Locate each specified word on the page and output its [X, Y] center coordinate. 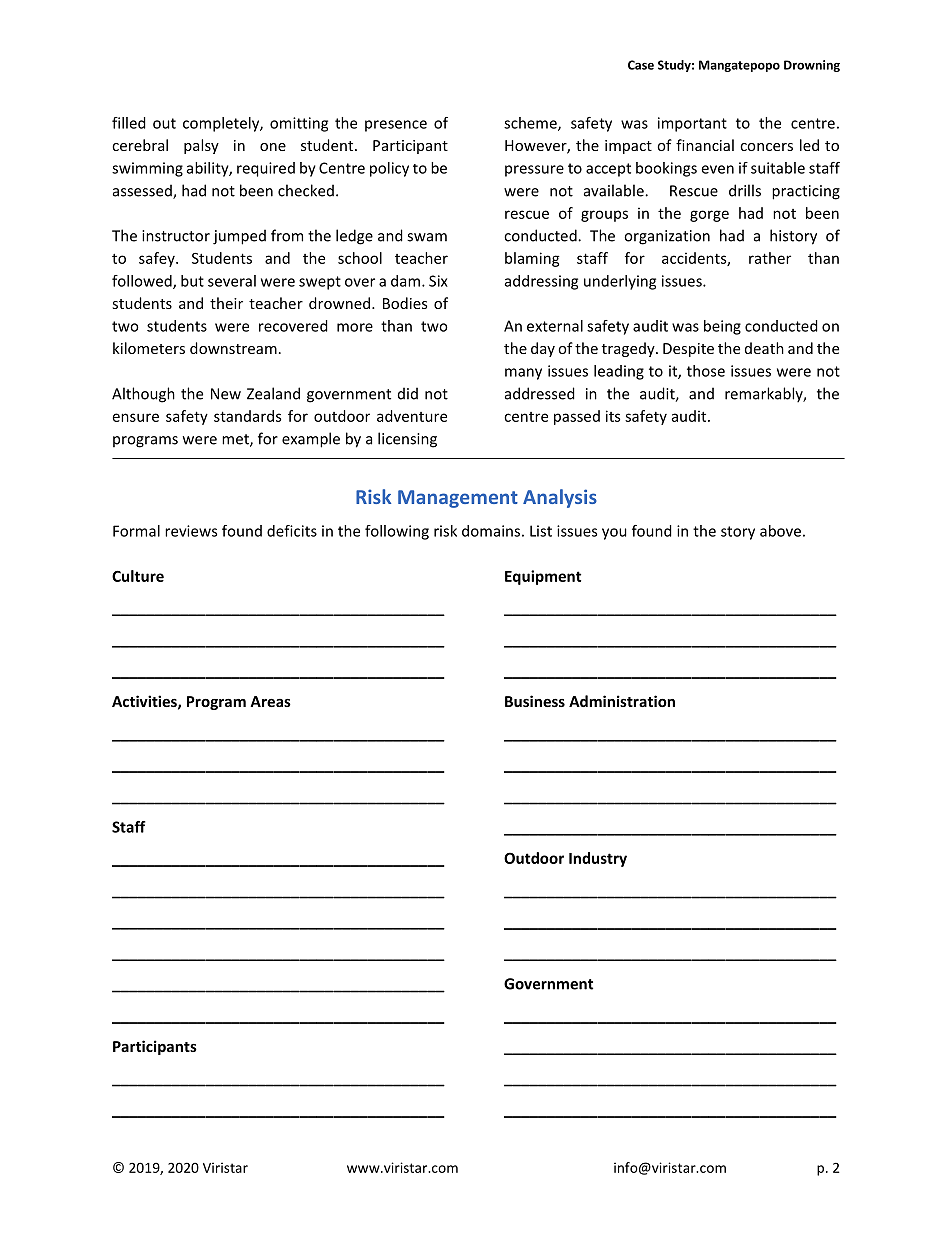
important [692, 124]
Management [458, 499]
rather [770, 258]
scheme [531, 124]
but [192, 281]
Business [535, 701]
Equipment [543, 577]
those [706, 371]
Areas [270, 701]
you [614, 534]
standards [247, 416]
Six [438, 281]
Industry [598, 859]
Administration [622, 701]
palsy [201, 146]
